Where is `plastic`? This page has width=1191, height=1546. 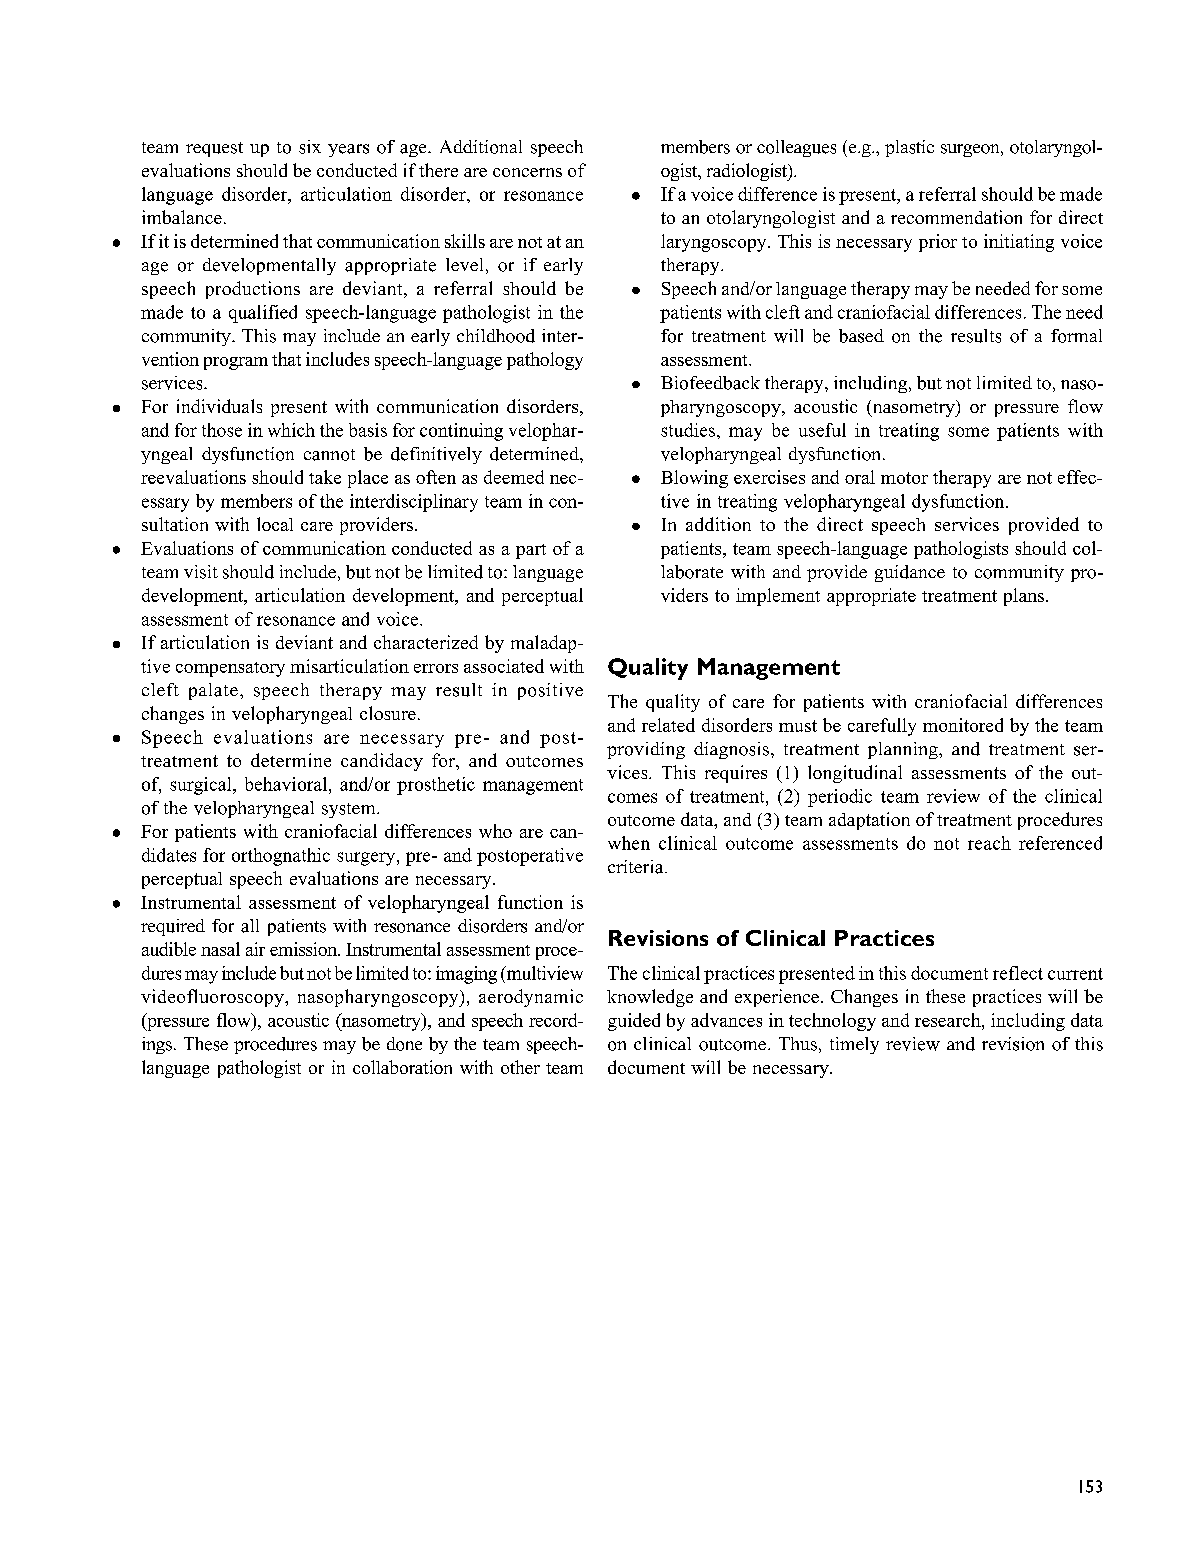 plastic is located at coordinates (909, 148).
